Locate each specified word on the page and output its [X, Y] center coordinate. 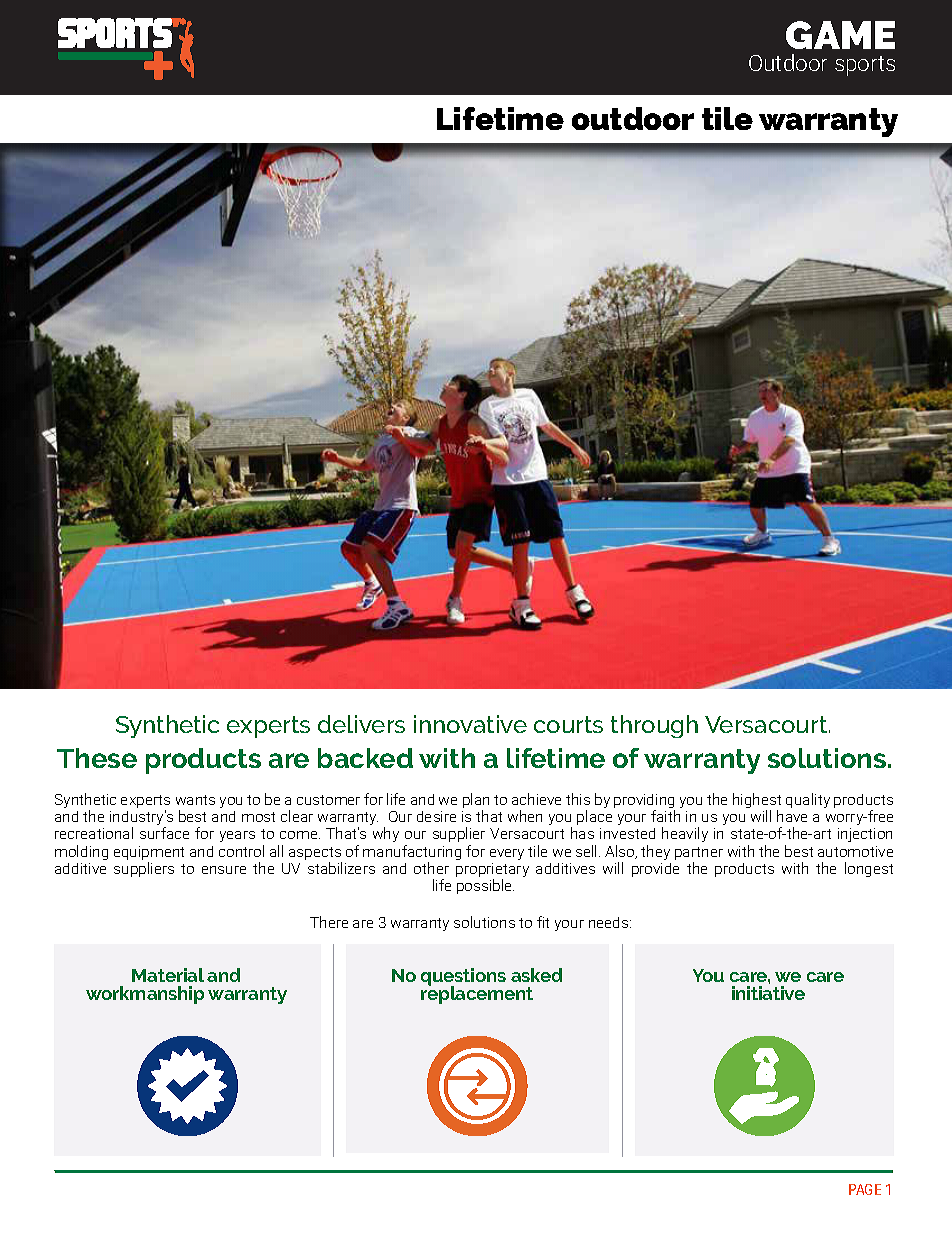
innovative [470, 724]
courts [568, 724]
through [654, 726]
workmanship [145, 995]
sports [865, 66]
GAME [840, 35]
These [97, 758]
